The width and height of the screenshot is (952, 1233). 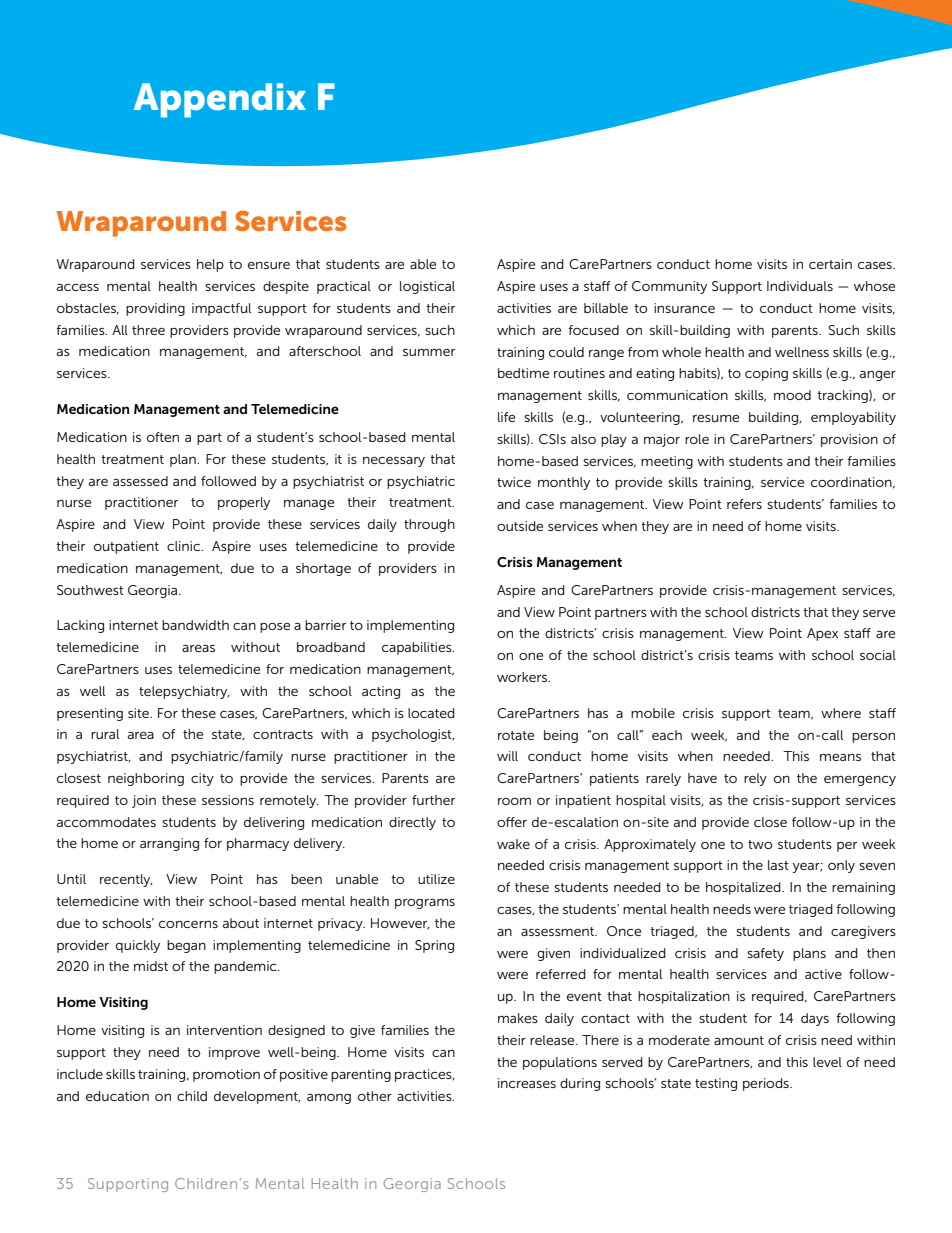 What do you see at coordinates (427, 287) in the screenshot?
I see `logistical` at bounding box center [427, 287].
